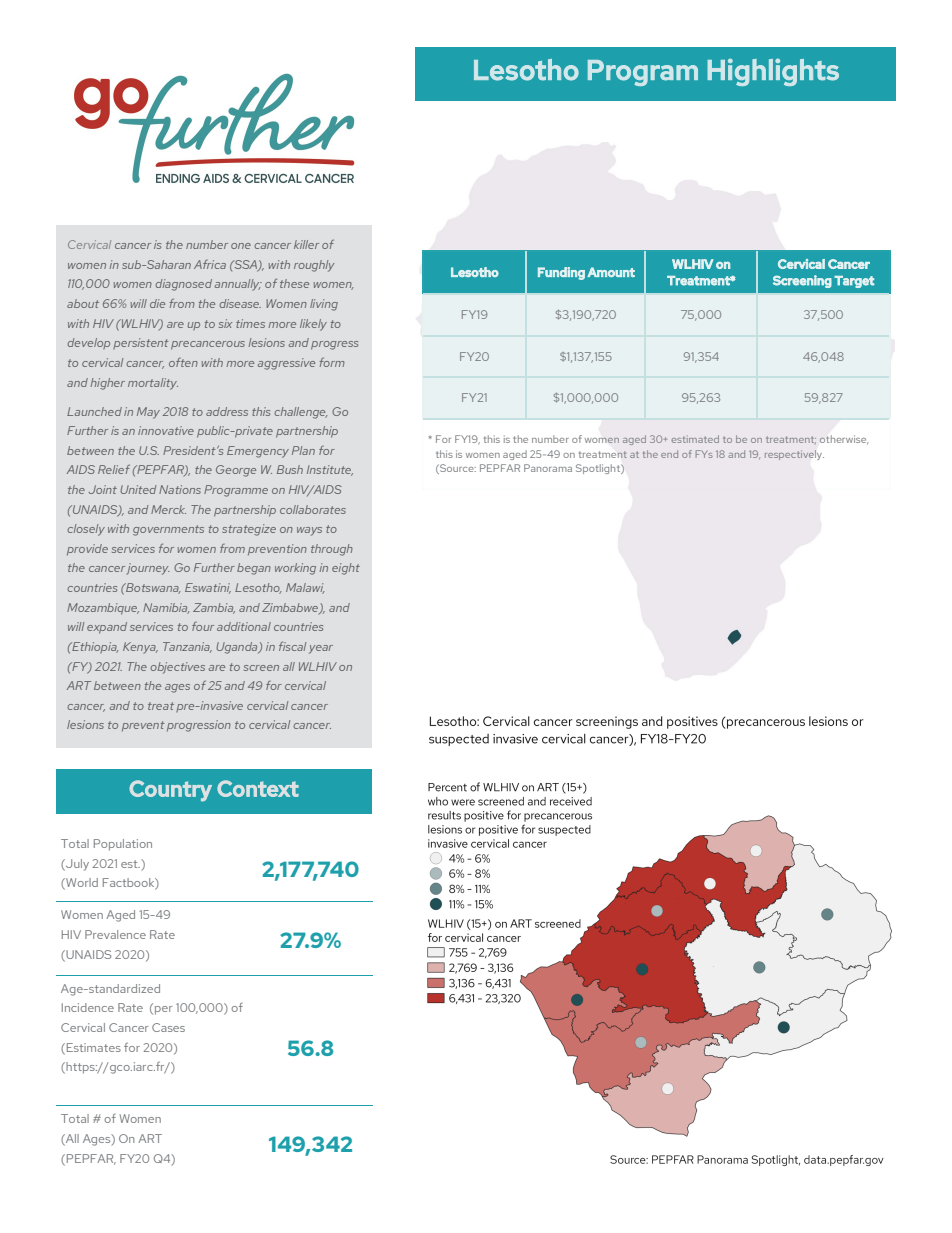  I want to click on Nations, so click(180, 489).
